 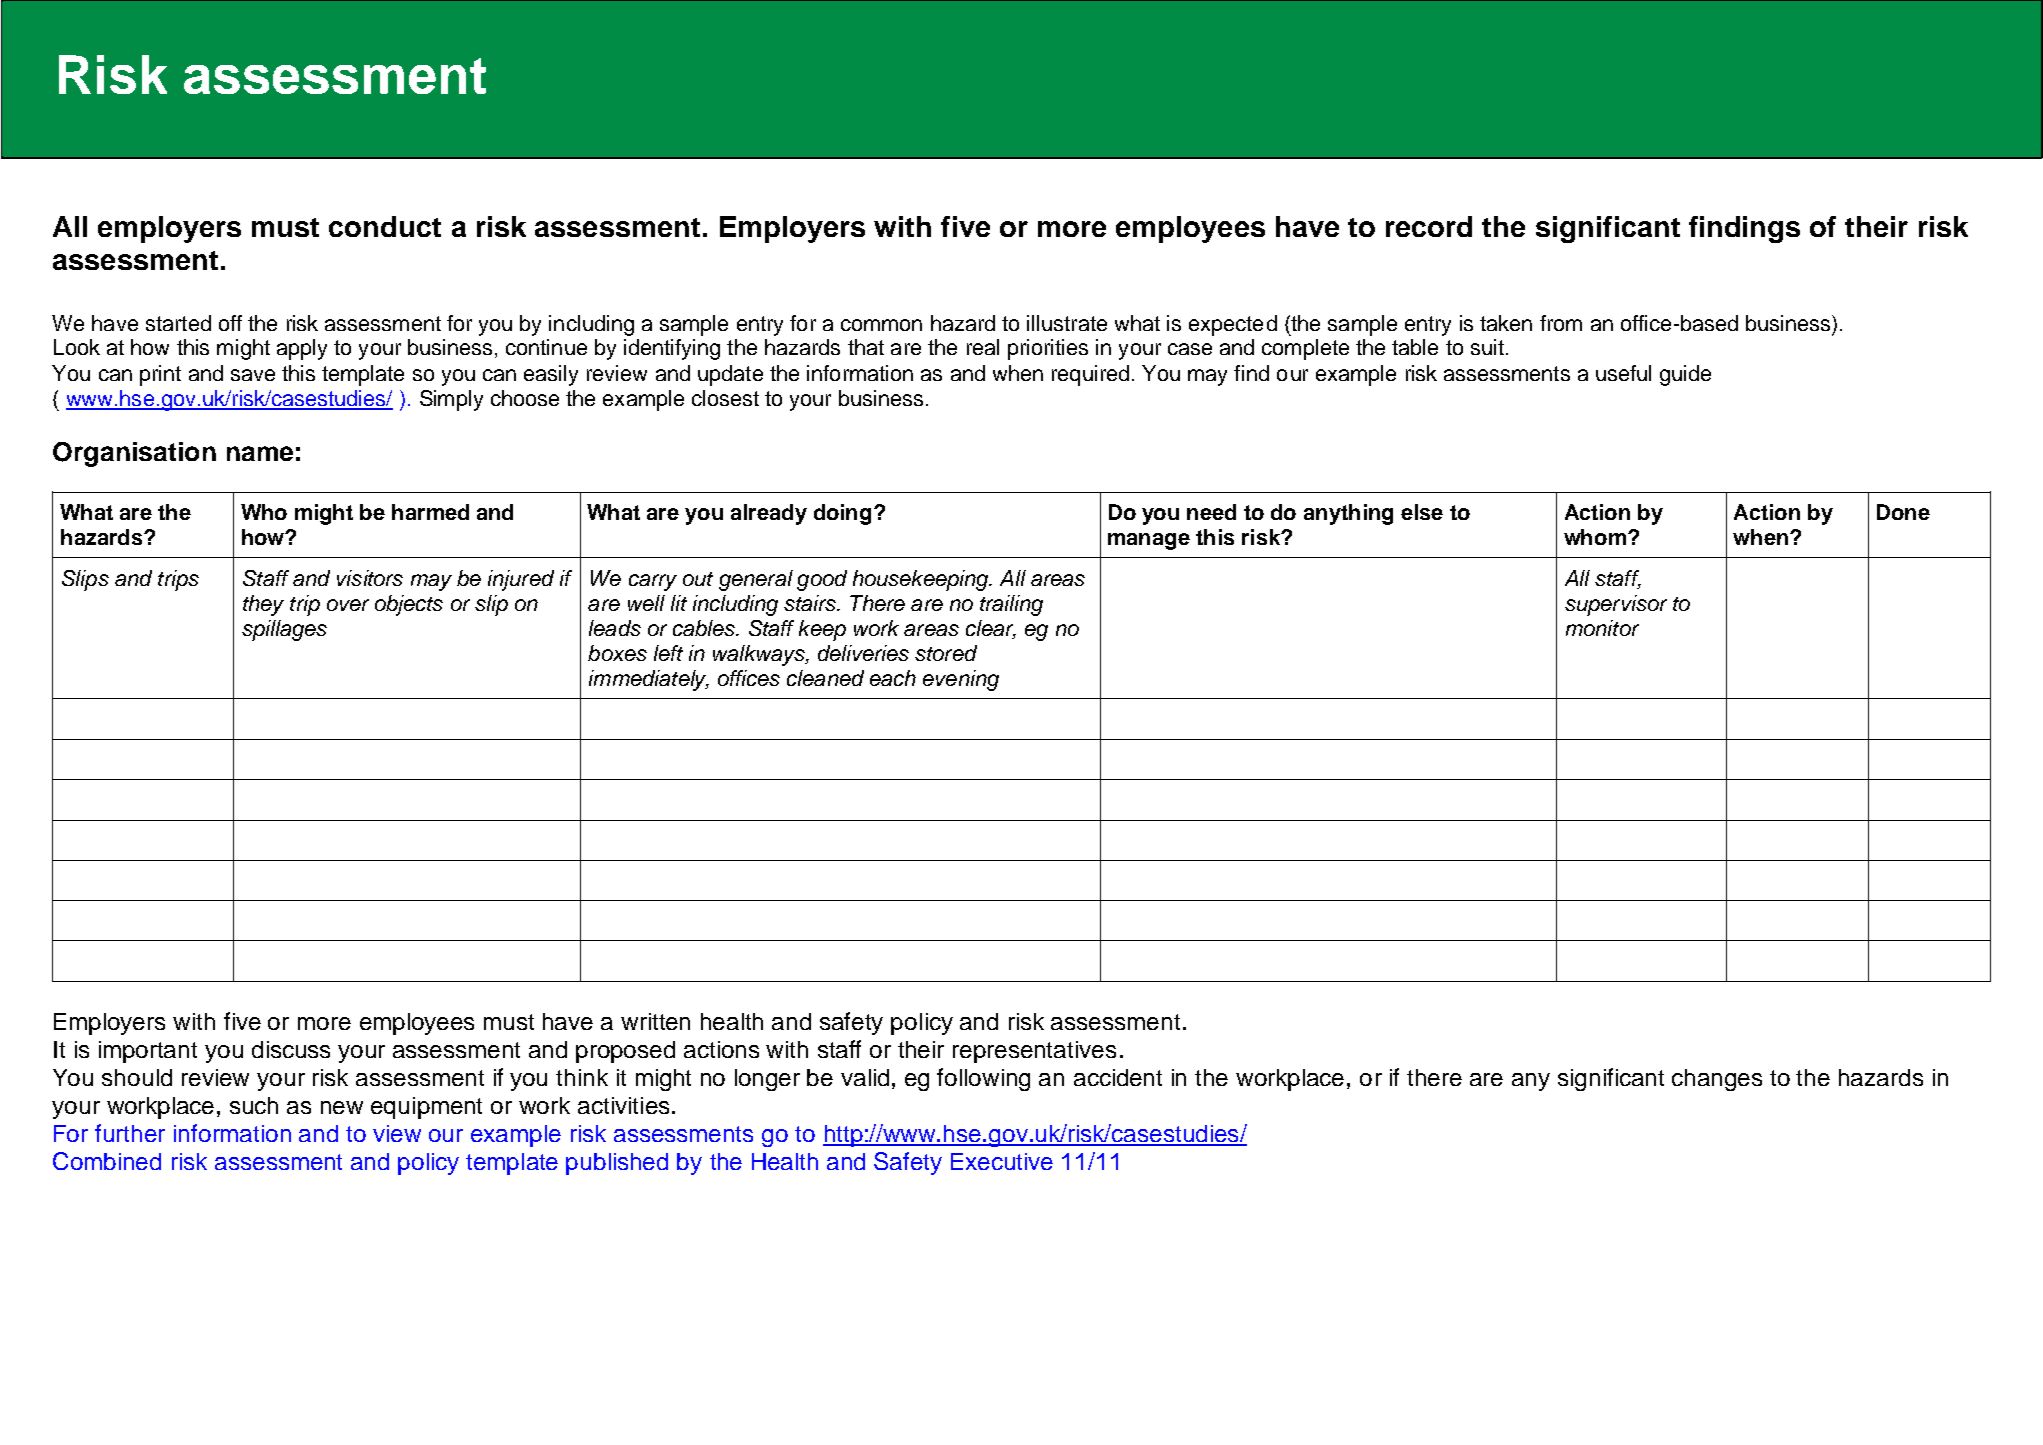 What do you see at coordinates (1602, 628) in the page?
I see `monitor` at bounding box center [1602, 628].
